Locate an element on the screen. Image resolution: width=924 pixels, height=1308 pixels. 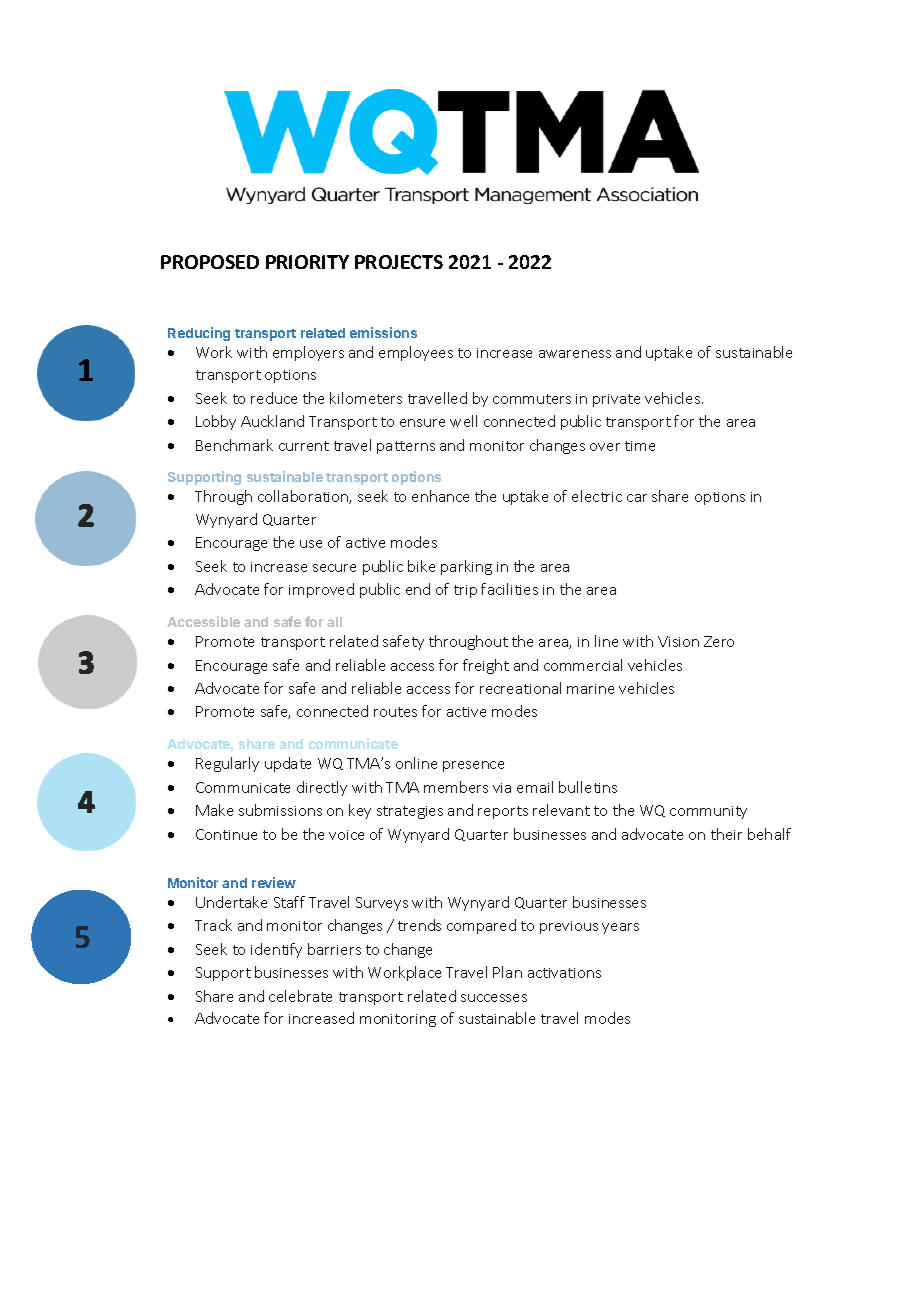
PROJECTS is located at coordinates (399, 262).
